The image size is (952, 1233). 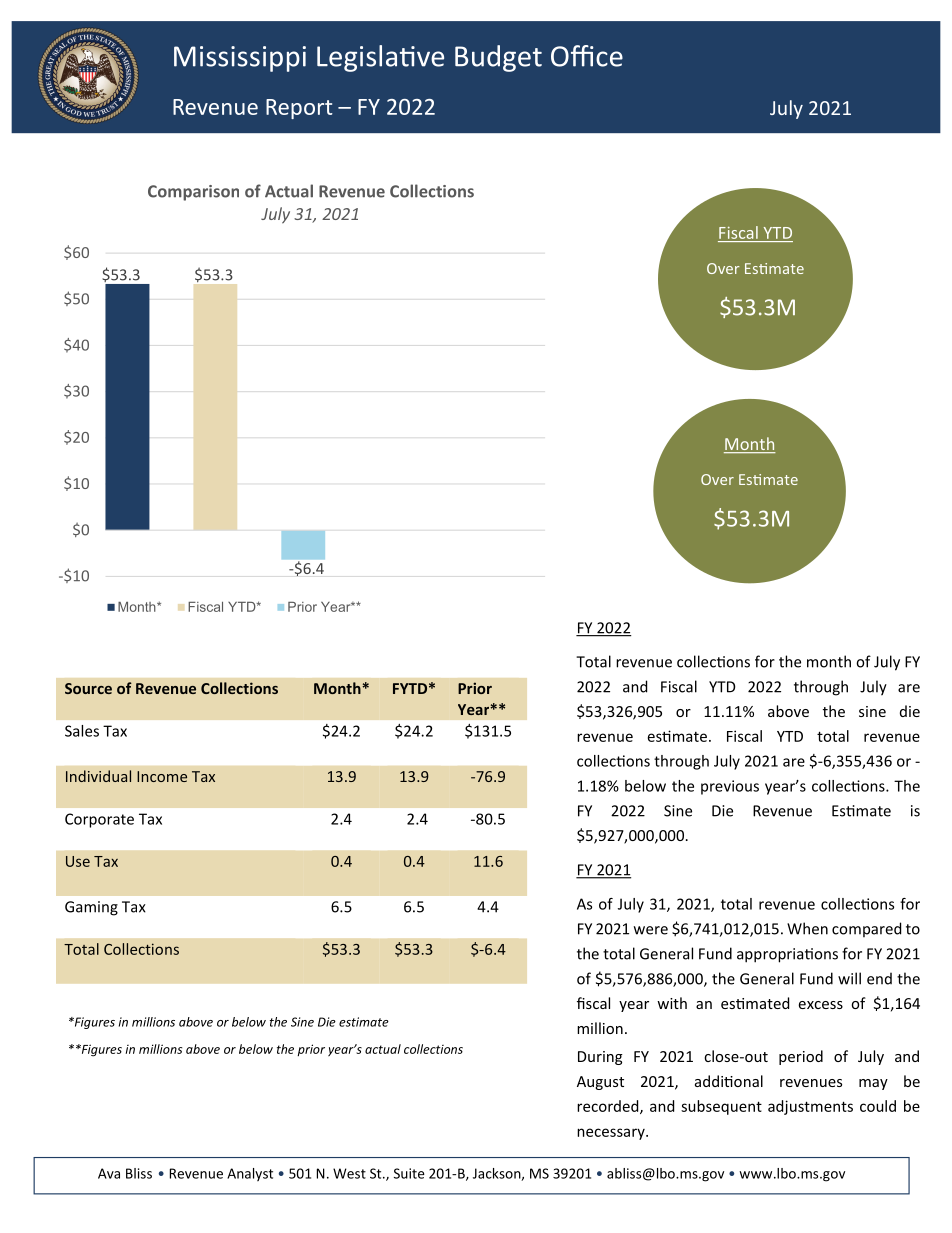 I want to click on compared, so click(x=866, y=929).
